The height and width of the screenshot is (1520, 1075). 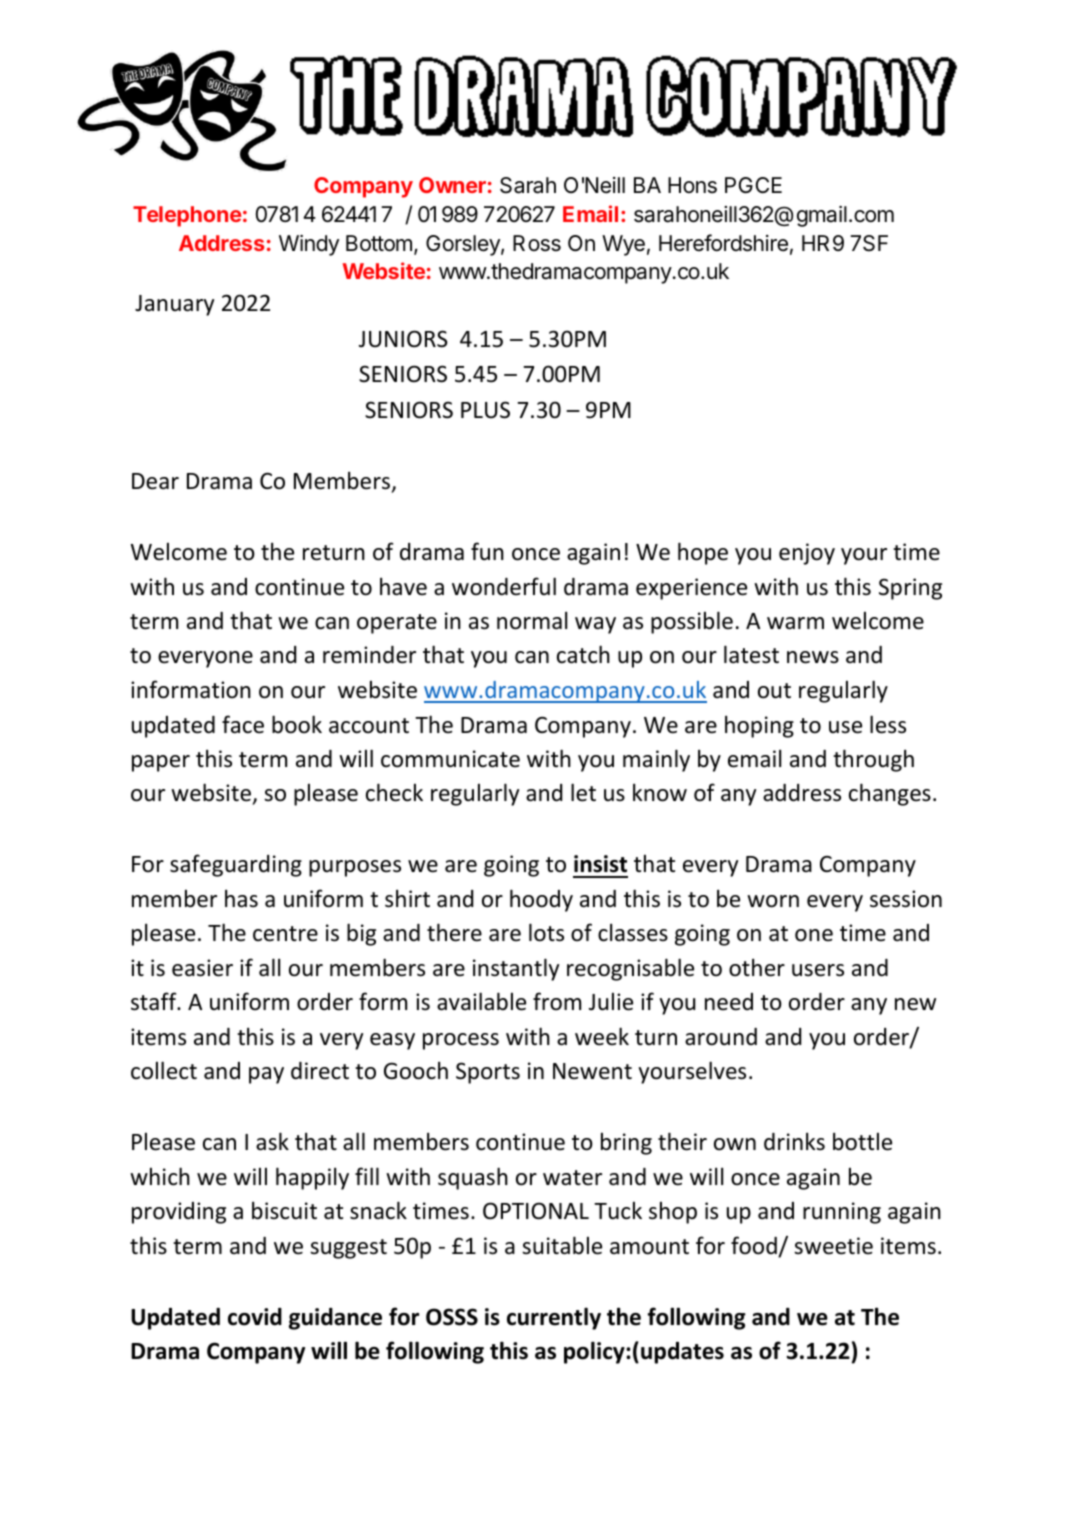 I want to click on currently, so click(x=554, y=1318).
